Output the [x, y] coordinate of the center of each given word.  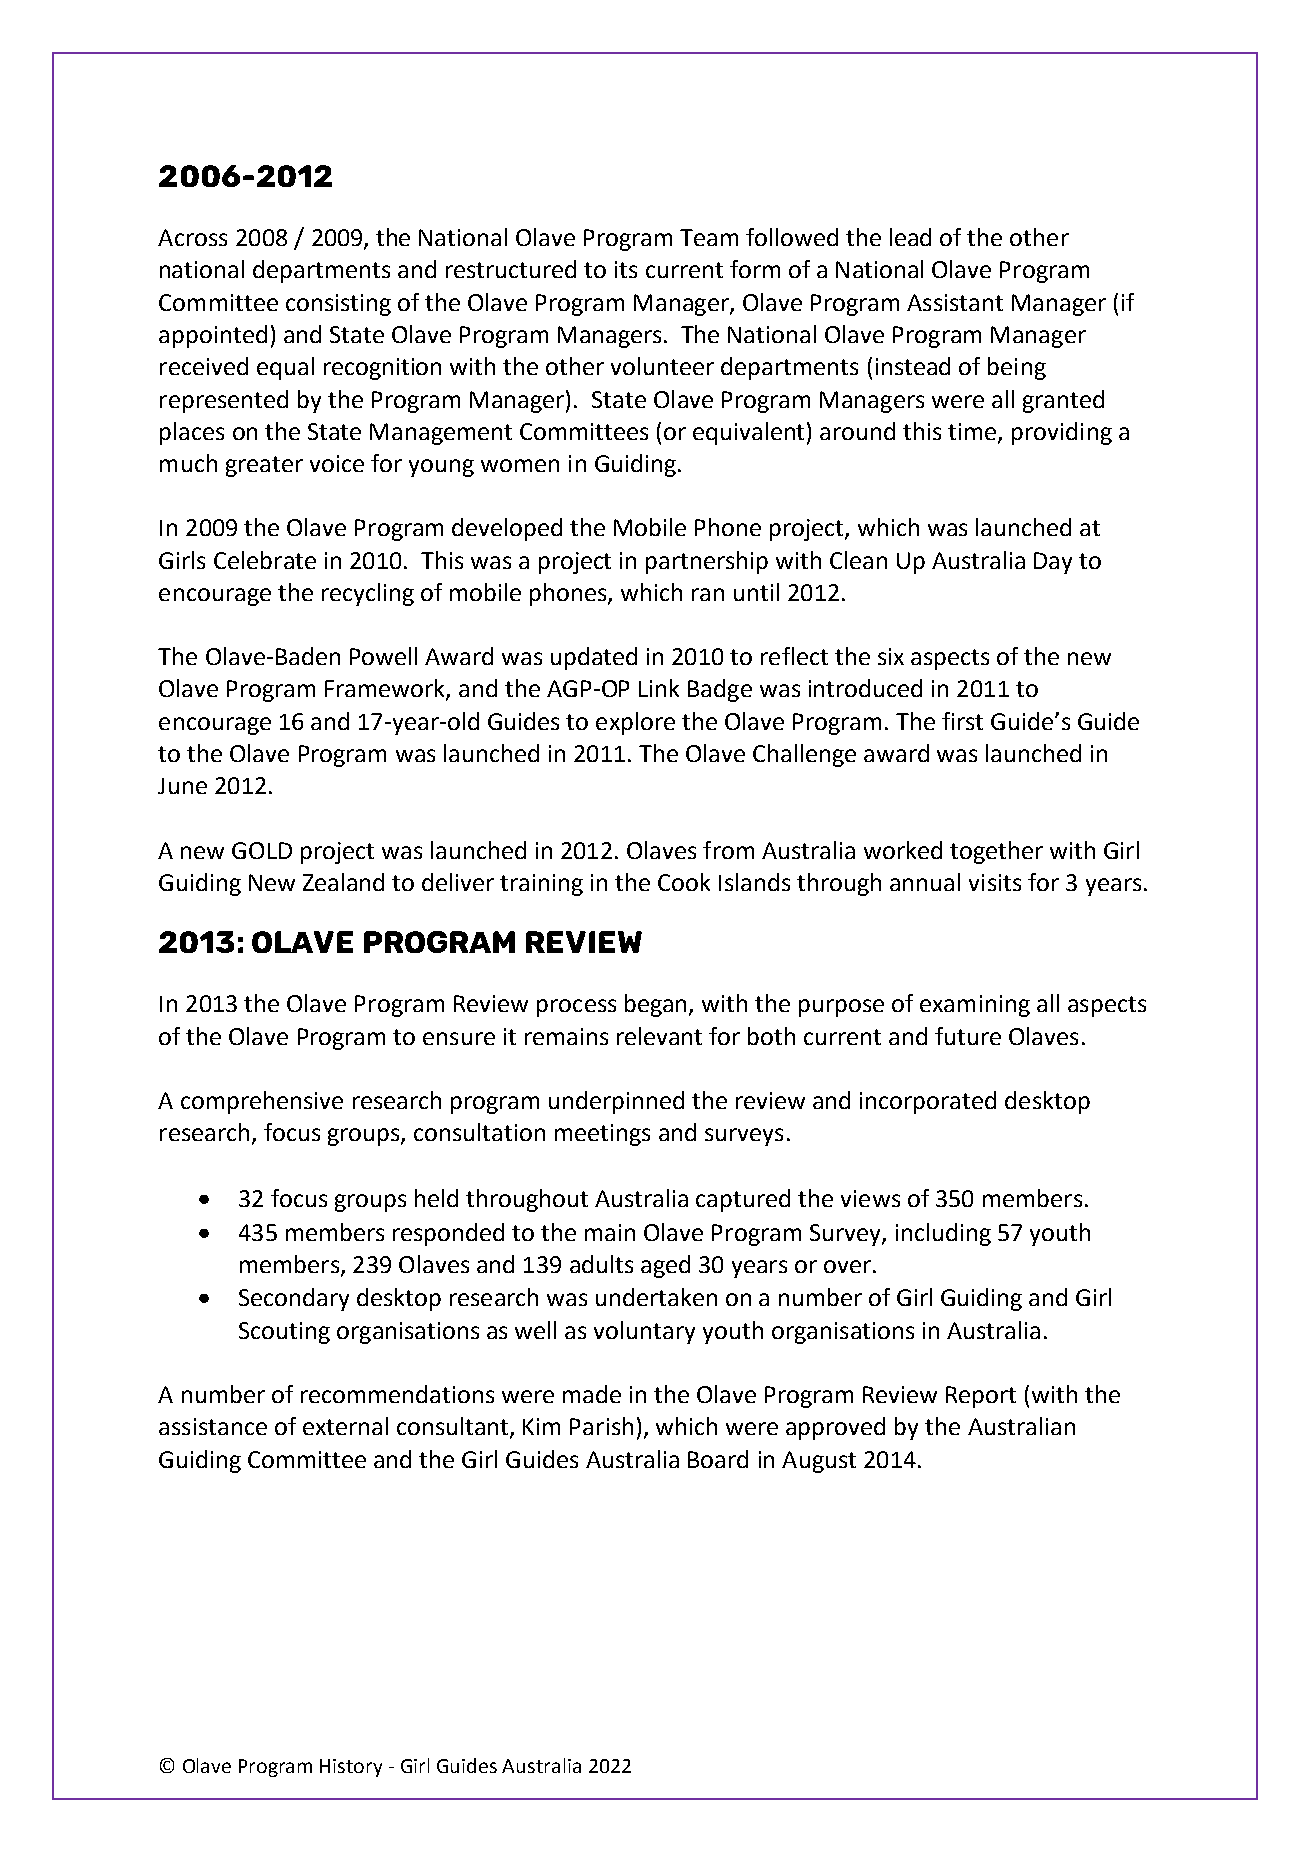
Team [709, 237]
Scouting [284, 1333]
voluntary [644, 1332]
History [351, 1768]
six [891, 656]
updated [594, 658]
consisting [338, 305]
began [657, 1005]
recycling [368, 594]
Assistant [955, 302]
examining [975, 1006]
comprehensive [262, 1102]
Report [981, 1397]
